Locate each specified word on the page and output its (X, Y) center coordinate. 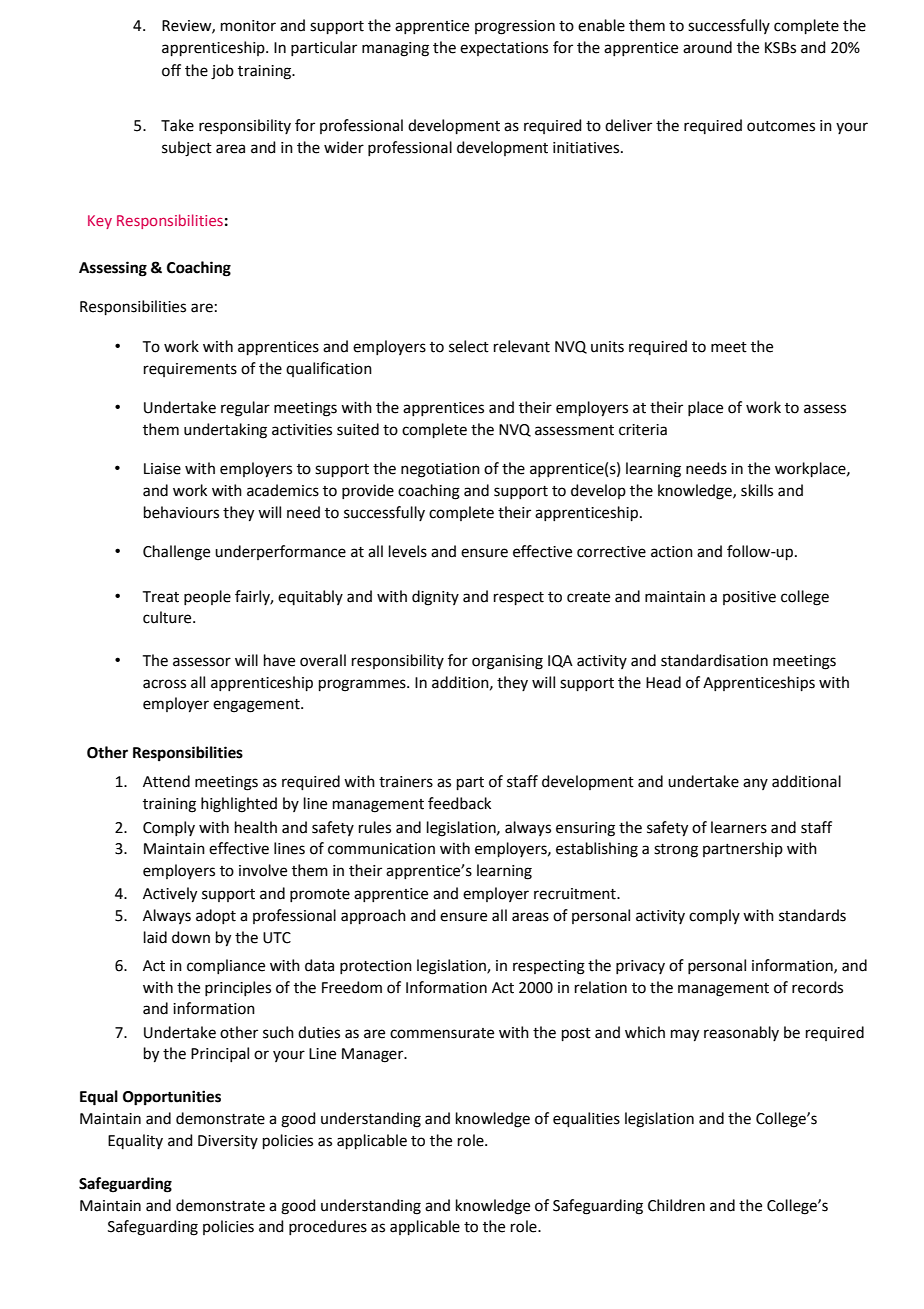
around (707, 47)
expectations (504, 49)
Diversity (228, 1142)
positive (749, 598)
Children (676, 1205)
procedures (328, 1227)
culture (168, 617)
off (171, 70)
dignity (435, 598)
